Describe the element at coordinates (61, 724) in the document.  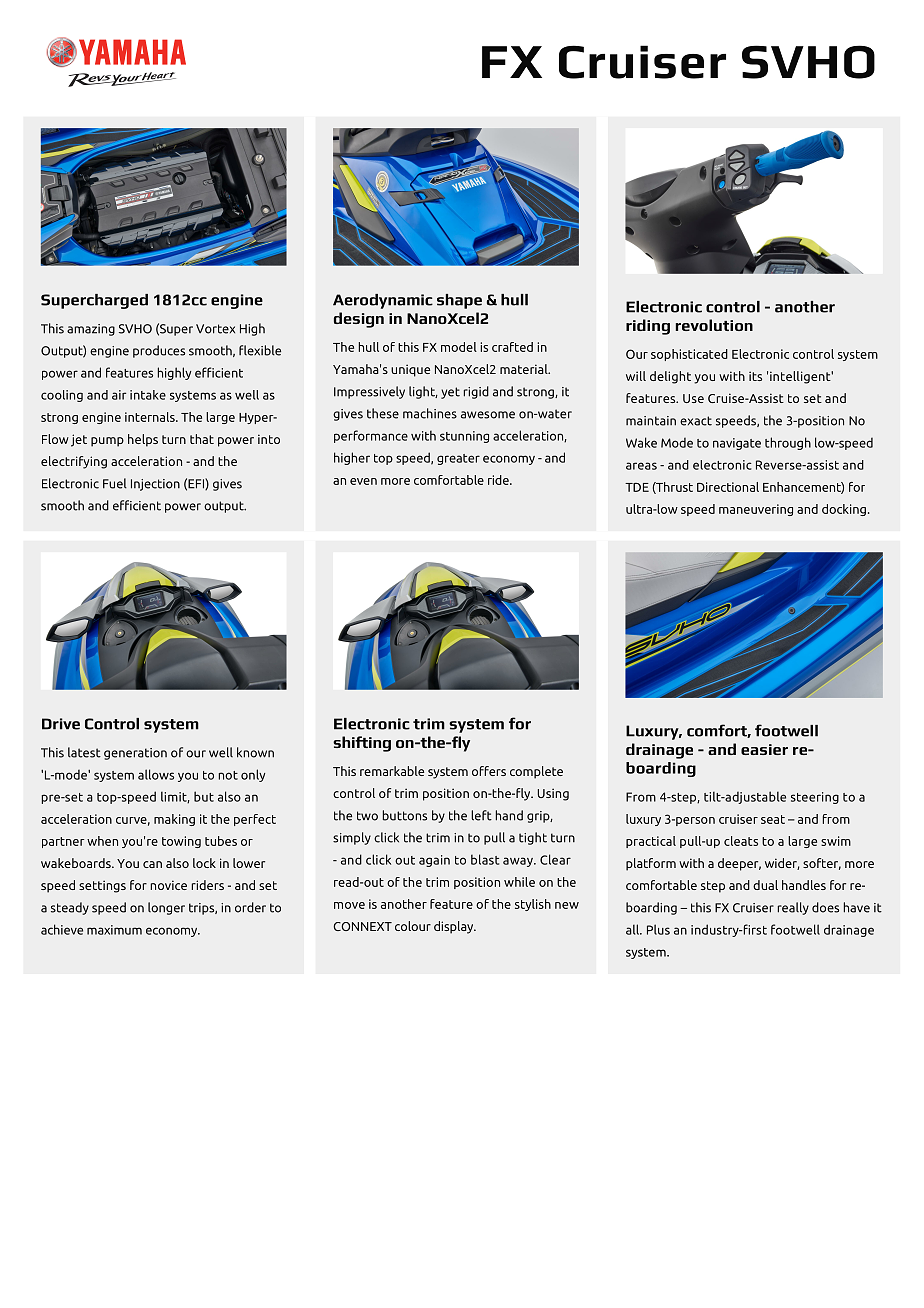
I see `Drive` at that location.
